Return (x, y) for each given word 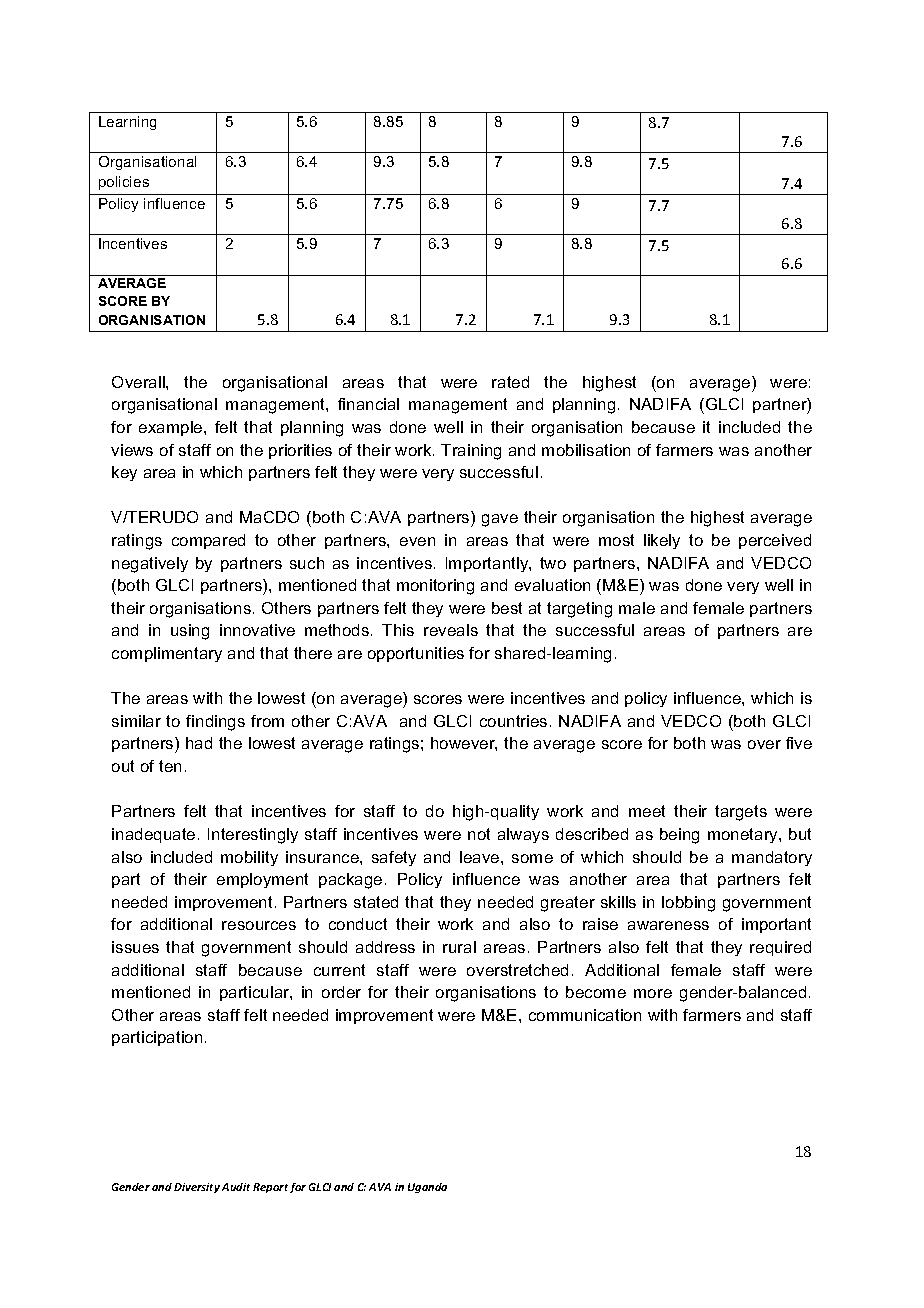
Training (471, 452)
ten (170, 766)
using (190, 632)
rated (510, 382)
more (653, 993)
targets (741, 813)
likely (662, 541)
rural (459, 947)
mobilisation (586, 450)
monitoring (435, 587)
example (172, 428)
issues (135, 947)
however (464, 744)
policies (124, 183)
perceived (775, 541)
